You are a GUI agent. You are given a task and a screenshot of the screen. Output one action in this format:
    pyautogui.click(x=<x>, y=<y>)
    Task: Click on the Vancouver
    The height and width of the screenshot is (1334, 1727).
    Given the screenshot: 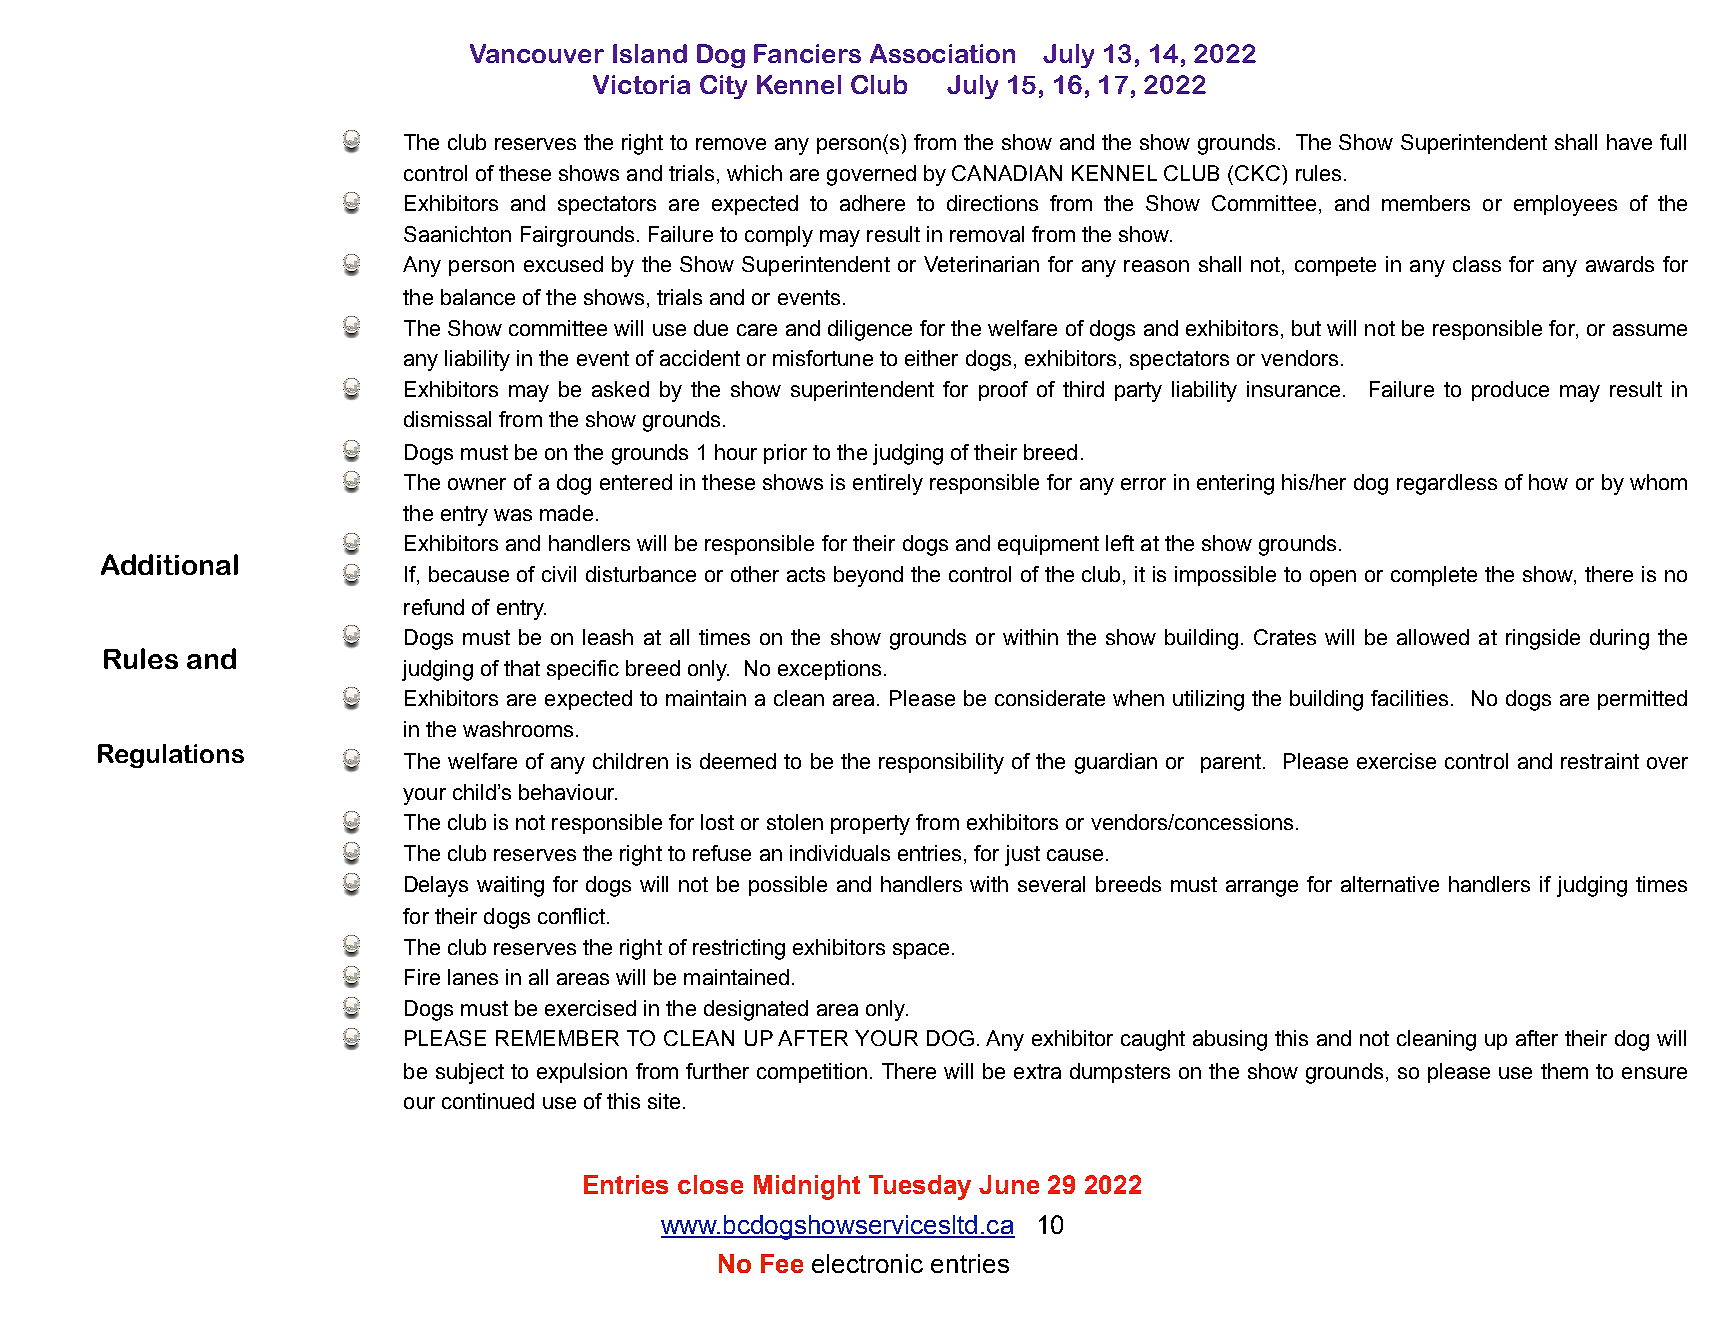 What is the action you would take?
    pyautogui.click(x=537, y=53)
